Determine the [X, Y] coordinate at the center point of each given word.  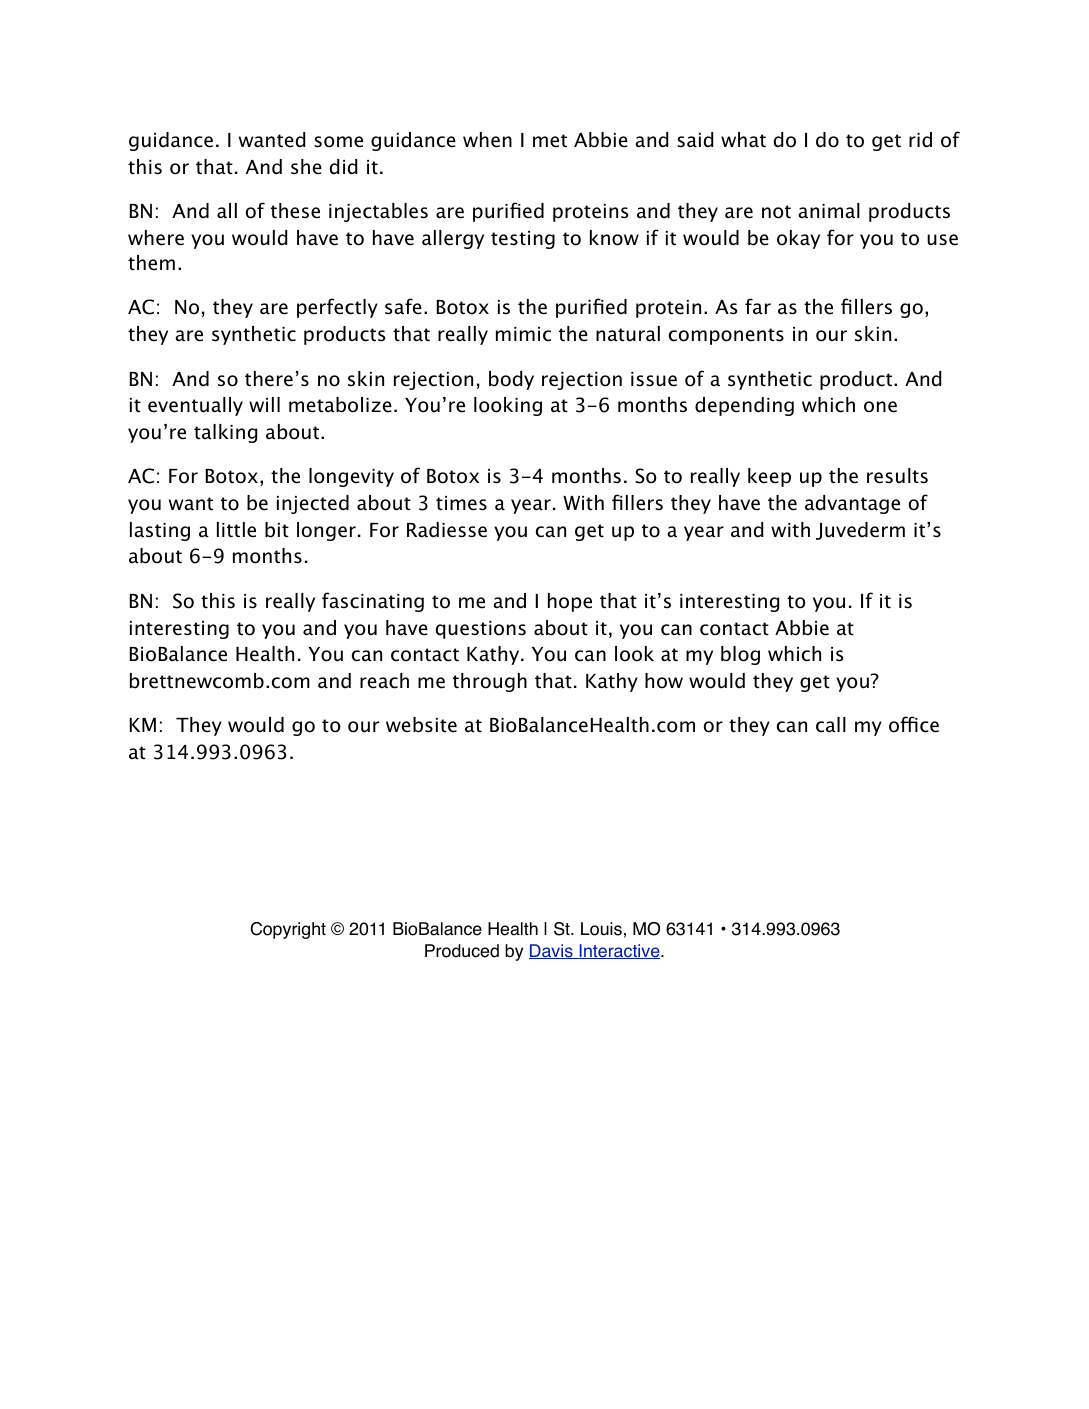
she [306, 167]
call [831, 725]
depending [744, 406]
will [264, 404]
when [487, 140]
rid [920, 140]
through [490, 682]
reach [384, 681]
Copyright [288, 930]
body [511, 380]
